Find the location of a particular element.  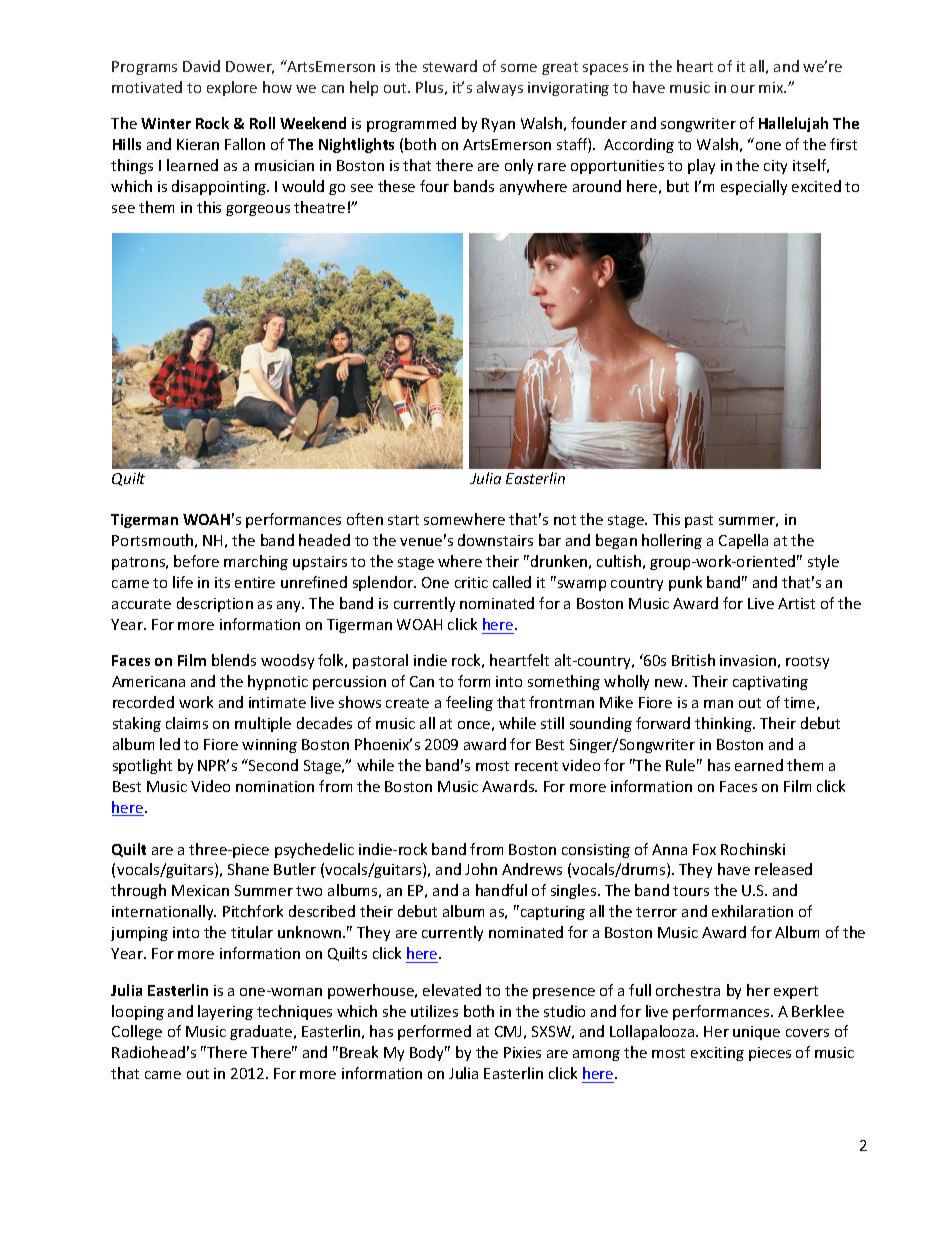

downstairs is located at coordinates (495, 540).
